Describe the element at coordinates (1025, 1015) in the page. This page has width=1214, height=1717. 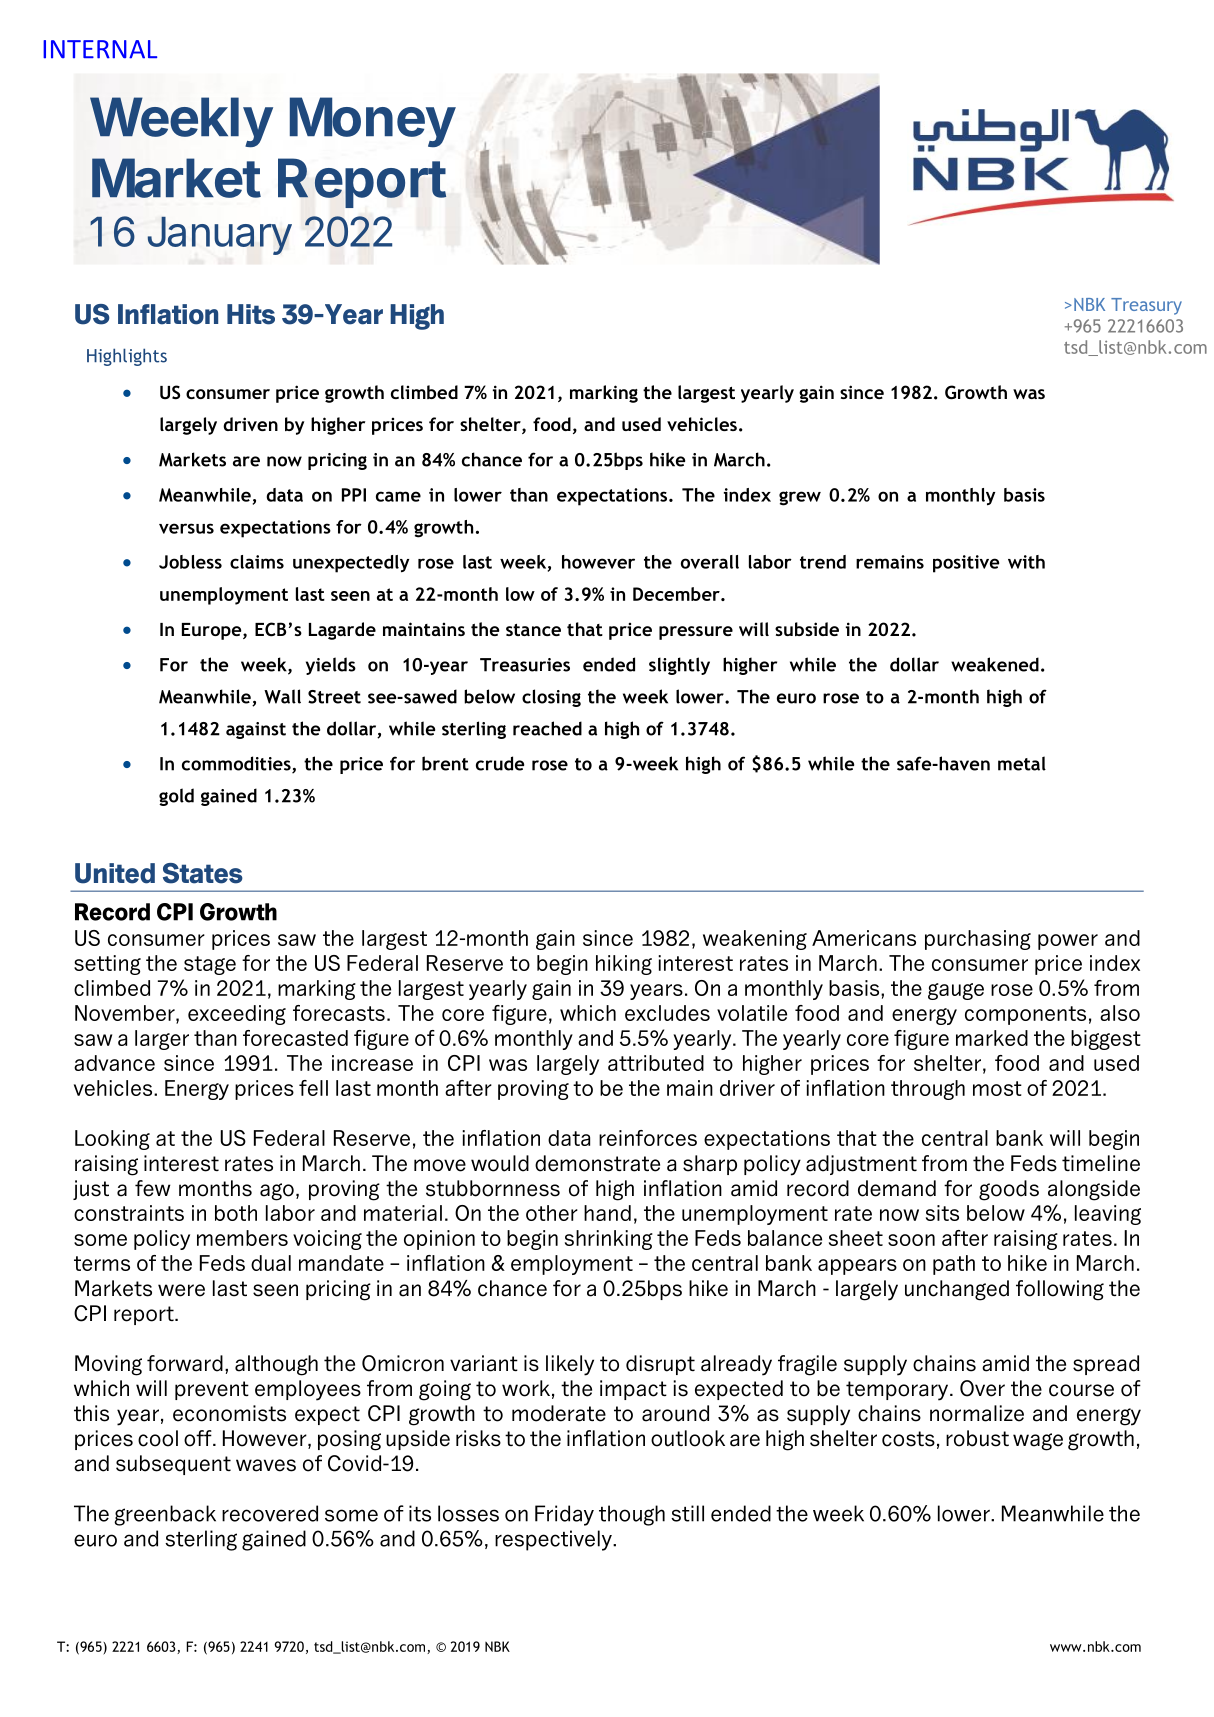
I see `components` at that location.
